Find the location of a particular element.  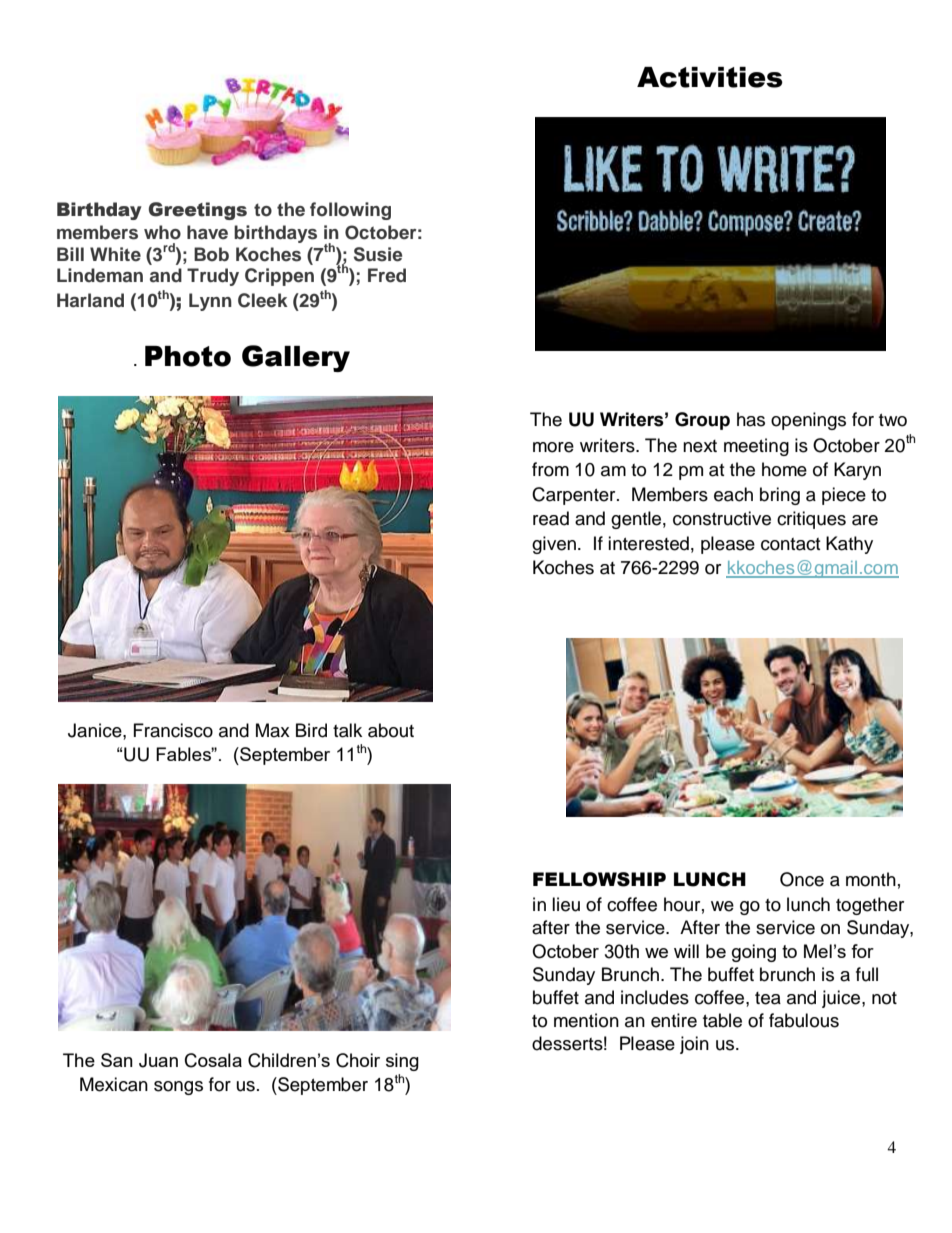

more is located at coordinates (553, 447).
